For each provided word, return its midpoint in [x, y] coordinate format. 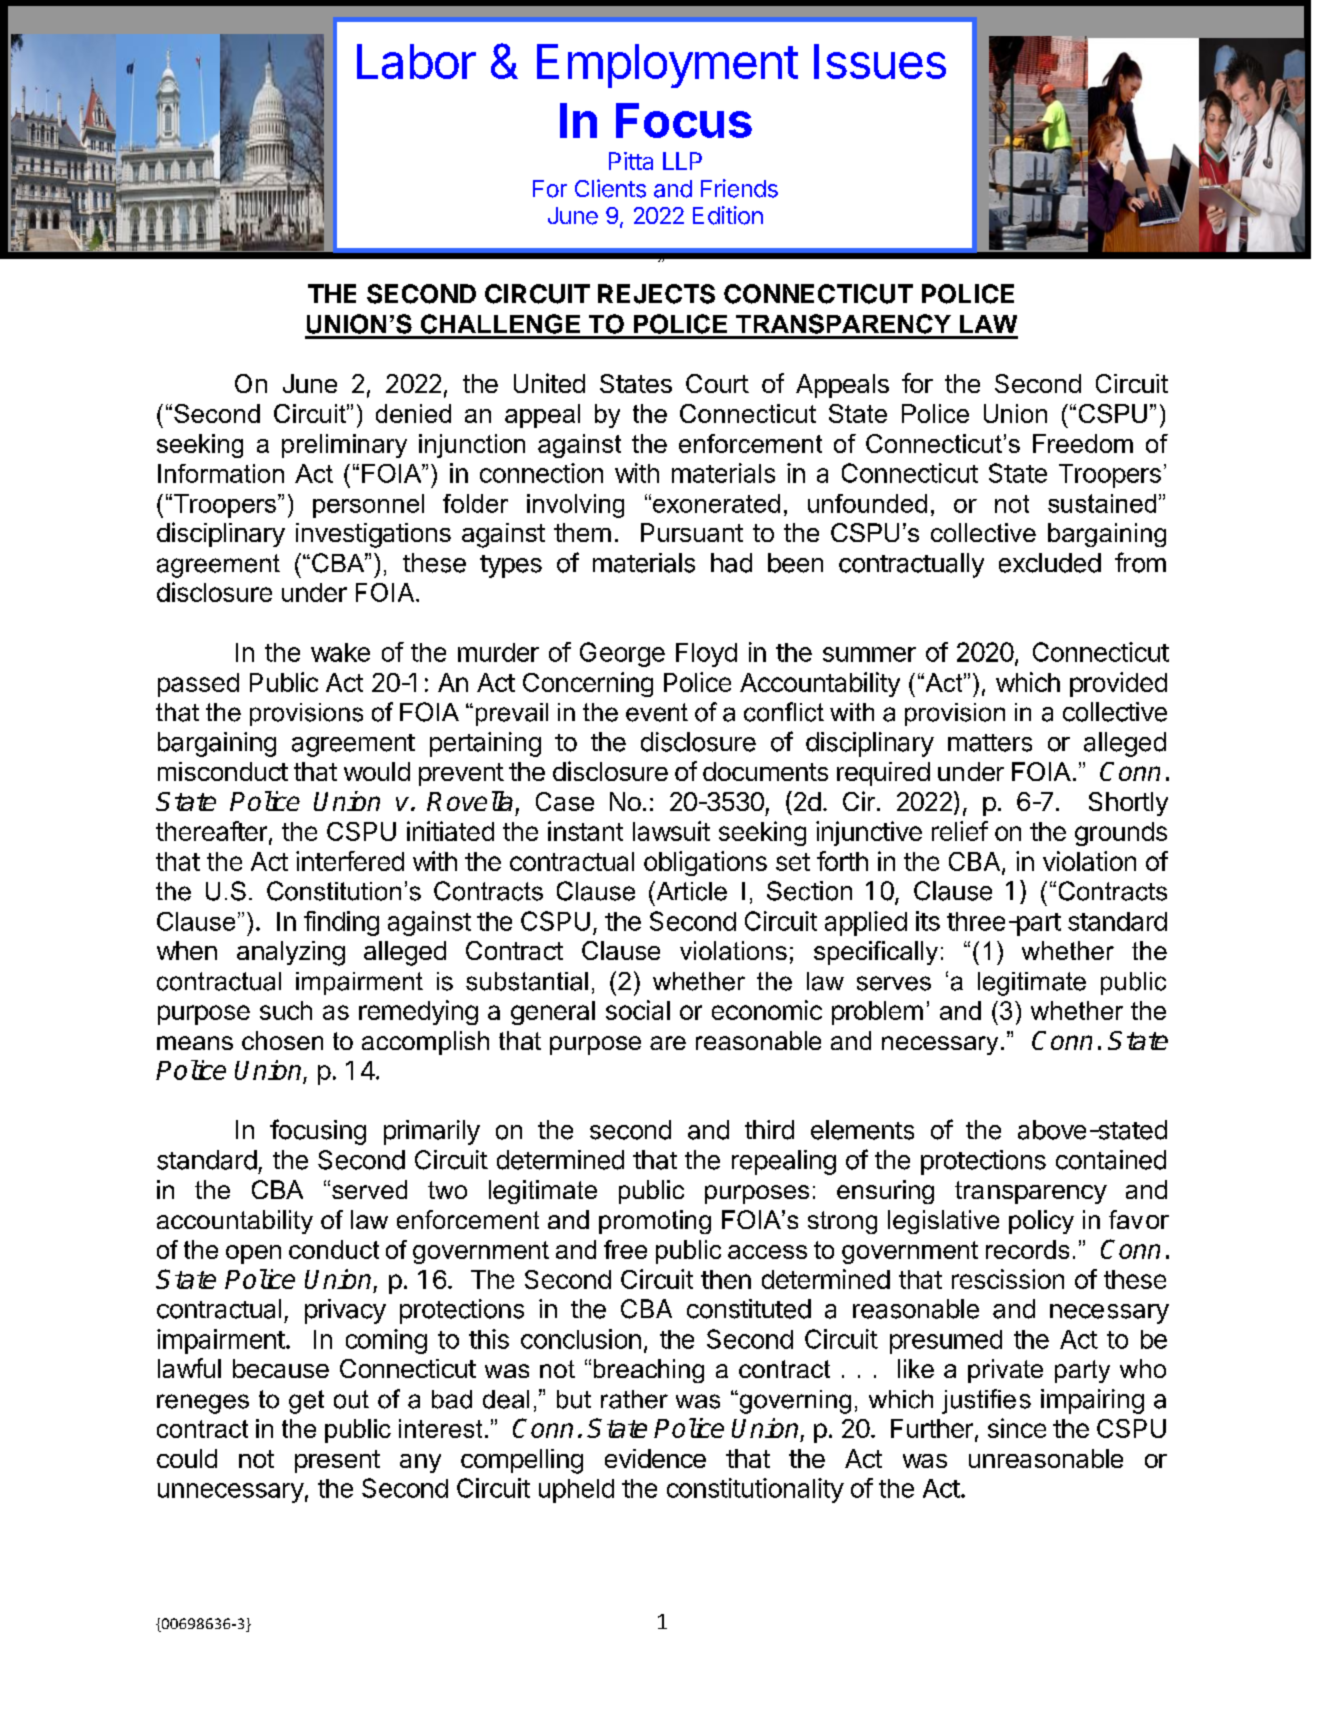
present [337, 1461]
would [377, 771]
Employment [667, 66]
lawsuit [671, 831]
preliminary [344, 446]
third [769, 1130]
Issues [880, 61]
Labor [416, 61]
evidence [655, 1458]
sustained [1102, 503]
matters [990, 743]
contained [1111, 1160]
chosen [282, 1040]
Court [717, 383]
